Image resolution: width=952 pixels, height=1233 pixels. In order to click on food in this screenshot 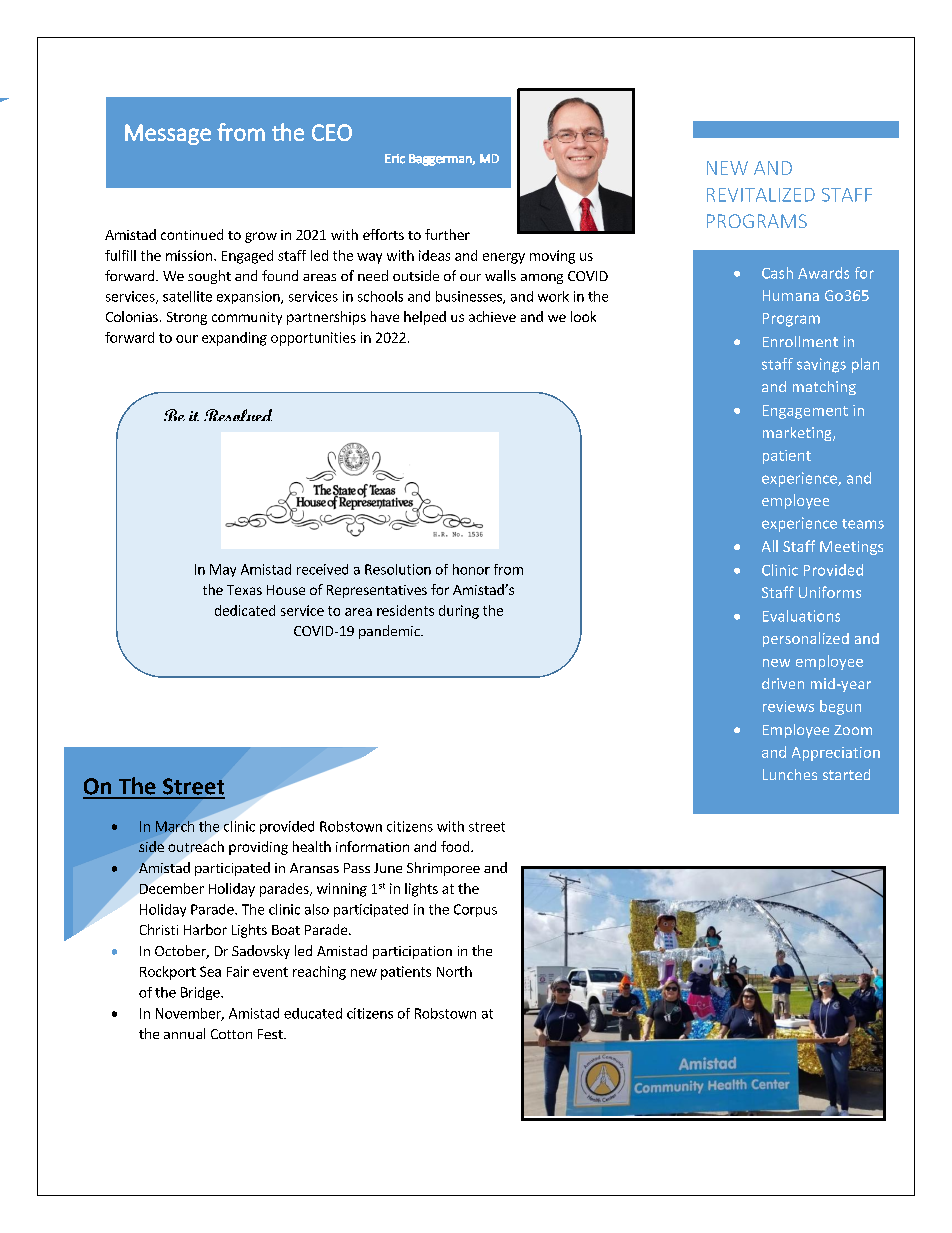, I will do `click(456, 846)`.
